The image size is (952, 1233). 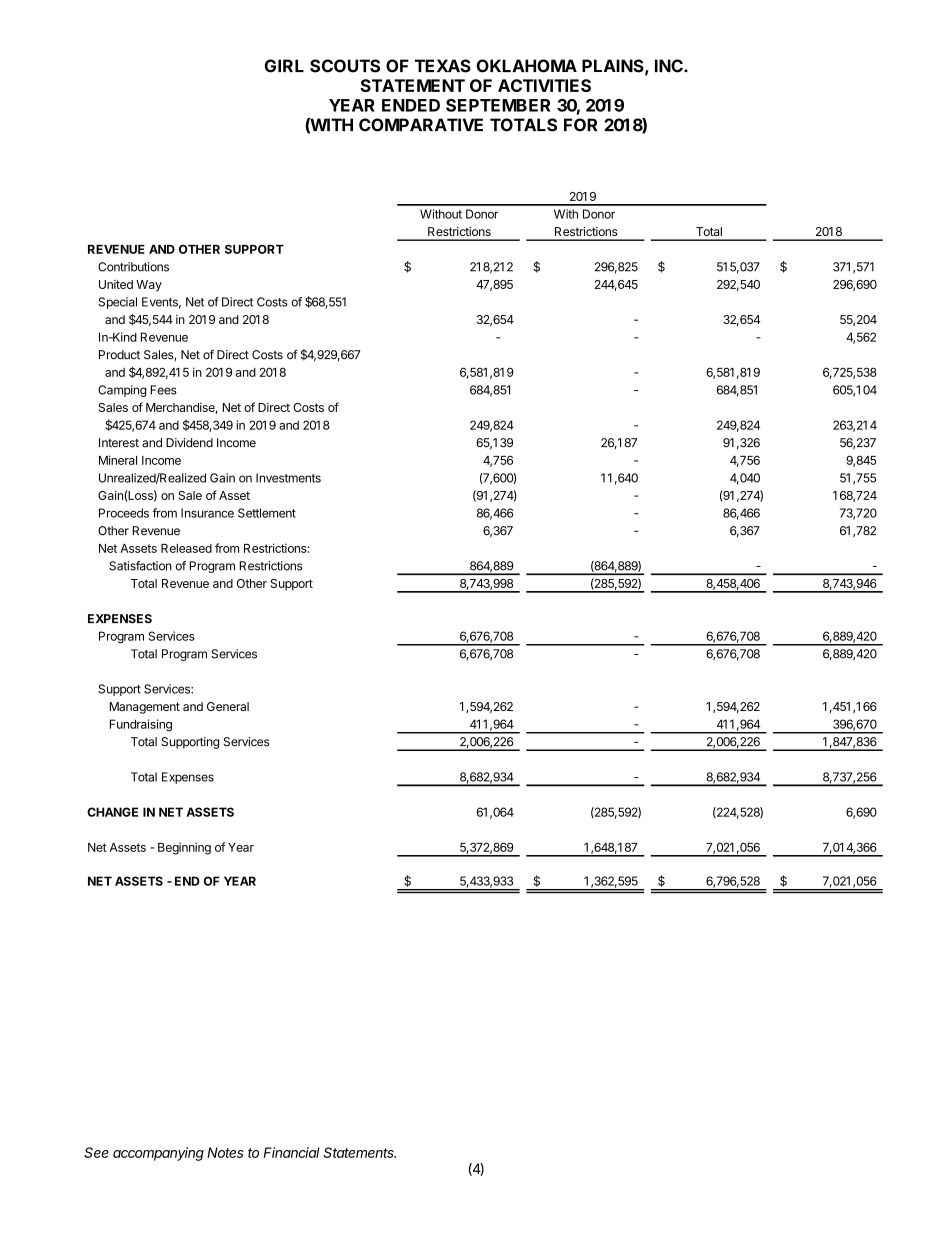 I want to click on Financial, so click(x=292, y=1152).
